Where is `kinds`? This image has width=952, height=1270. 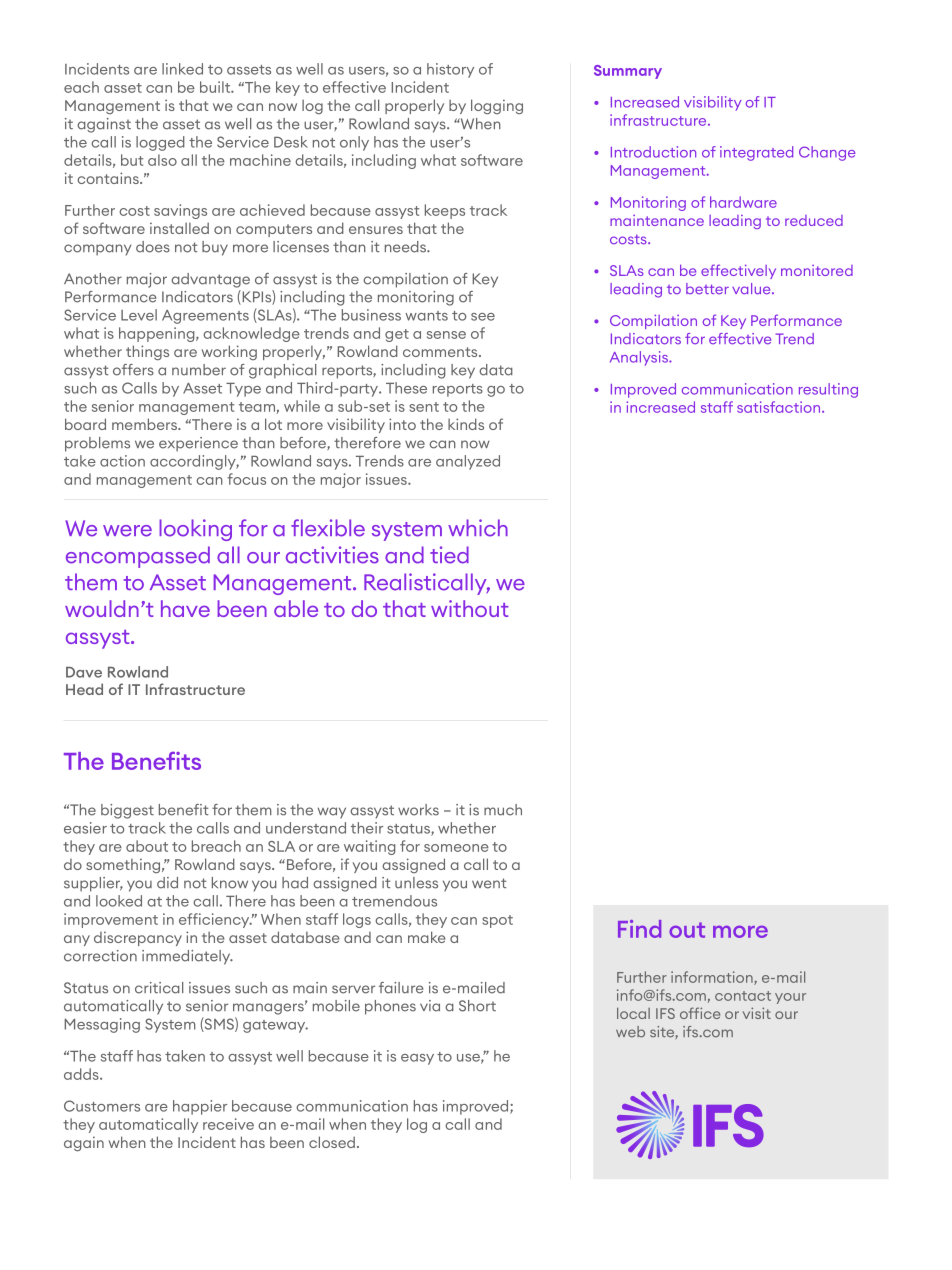 kinds is located at coordinates (466, 424).
